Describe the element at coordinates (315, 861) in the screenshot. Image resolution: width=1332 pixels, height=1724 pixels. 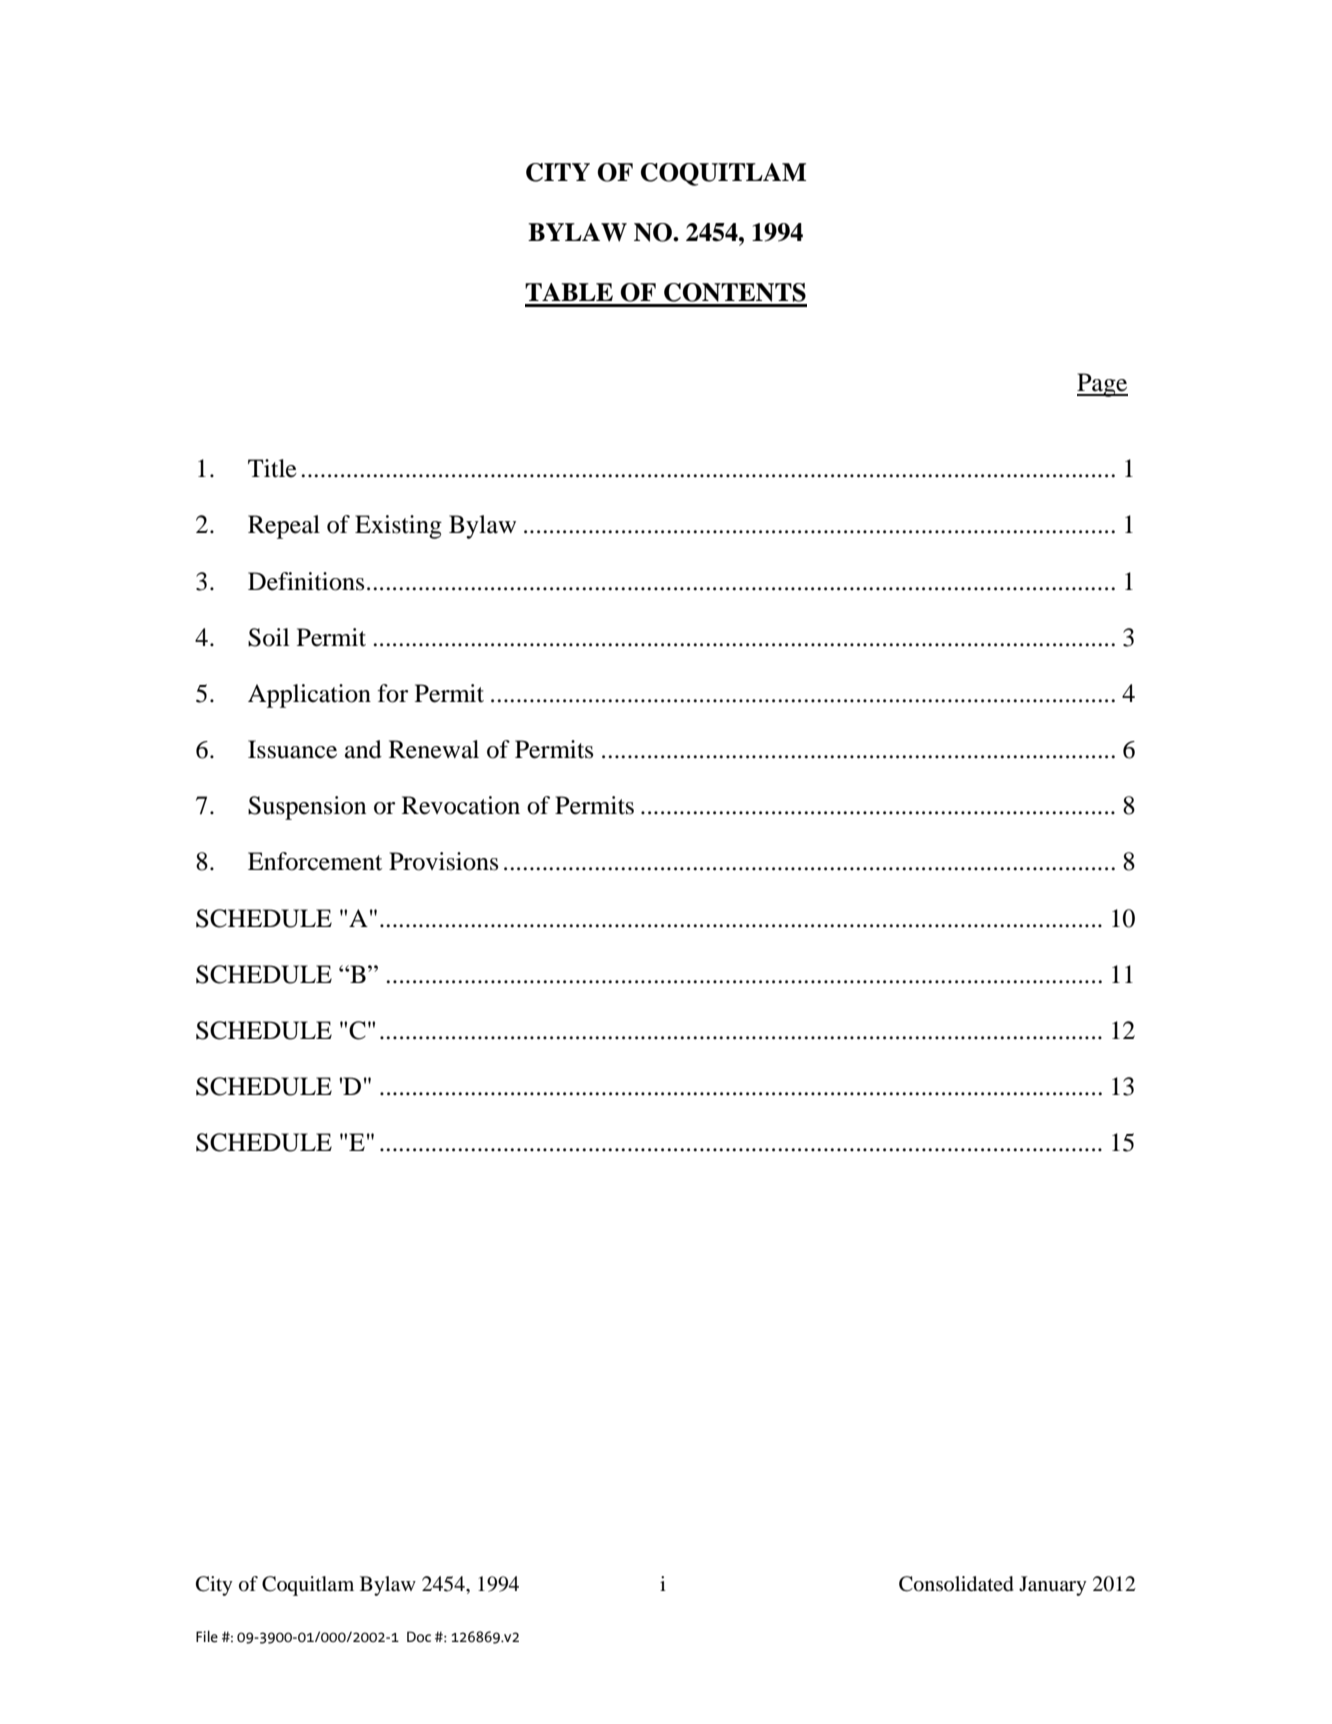
I see `Enforcement` at that location.
